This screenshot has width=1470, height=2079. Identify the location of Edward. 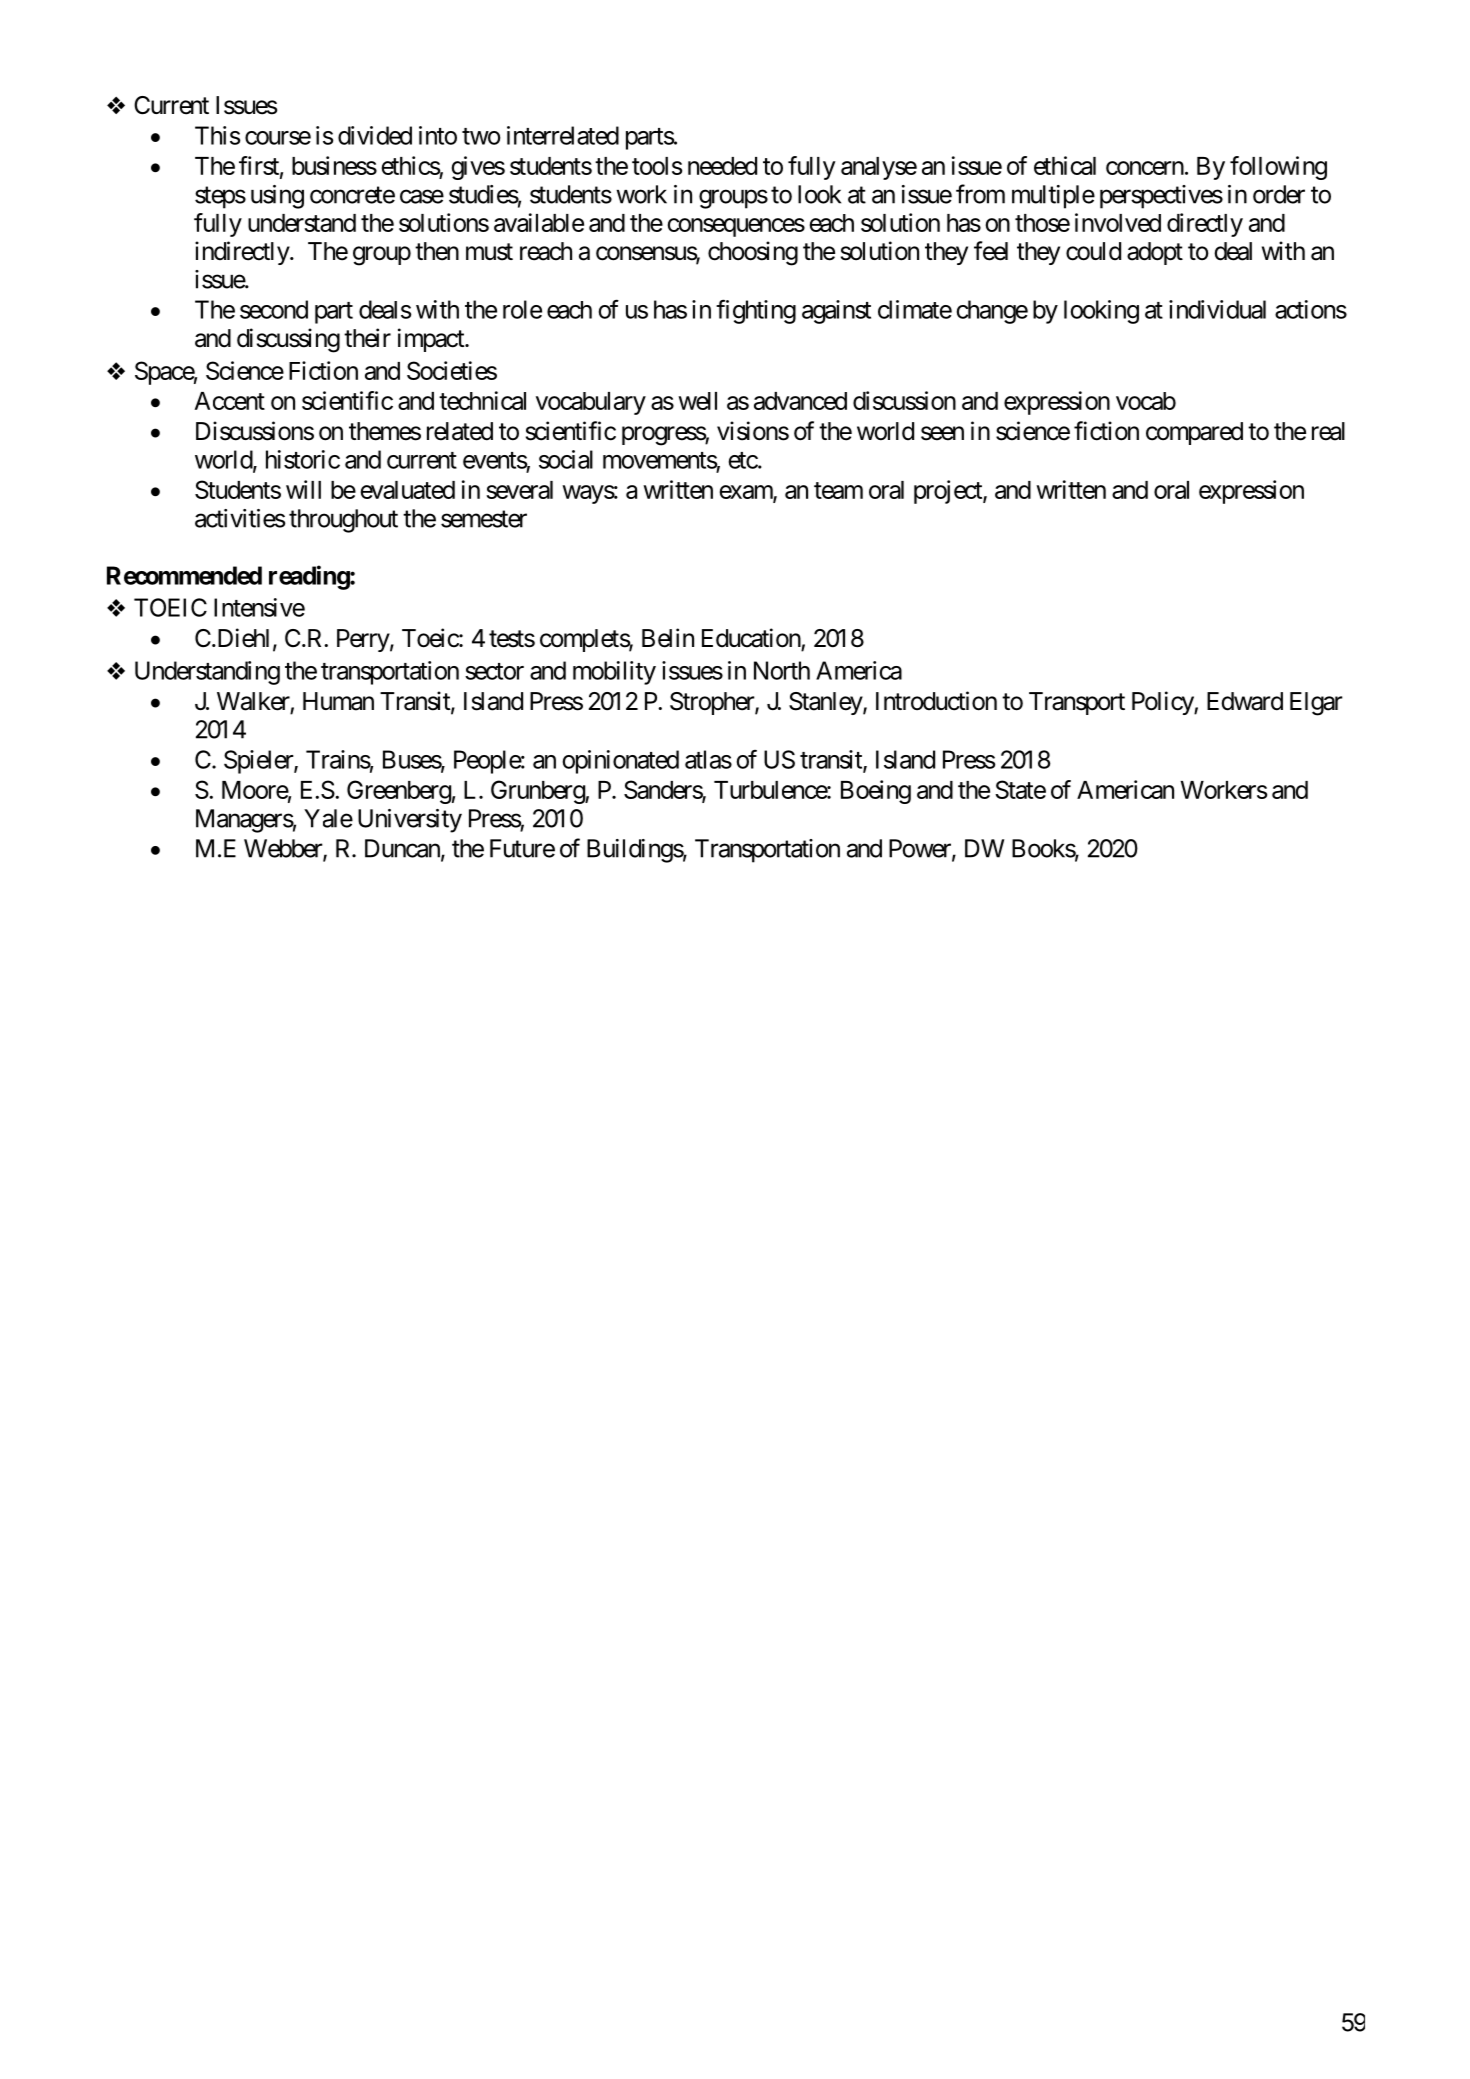
(1245, 701).
